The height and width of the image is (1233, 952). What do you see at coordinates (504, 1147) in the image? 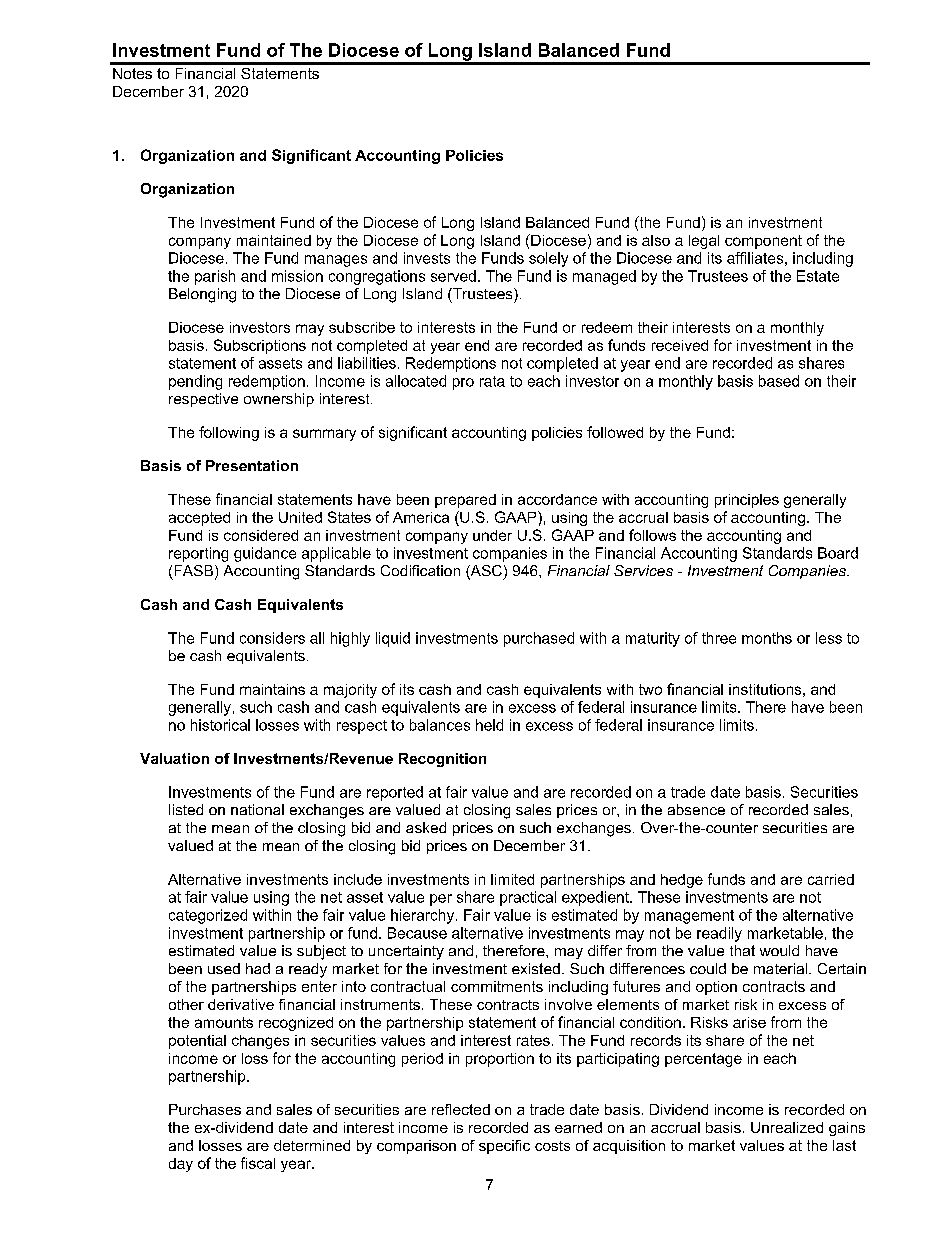
I see `specific` at bounding box center [504, 1147].
